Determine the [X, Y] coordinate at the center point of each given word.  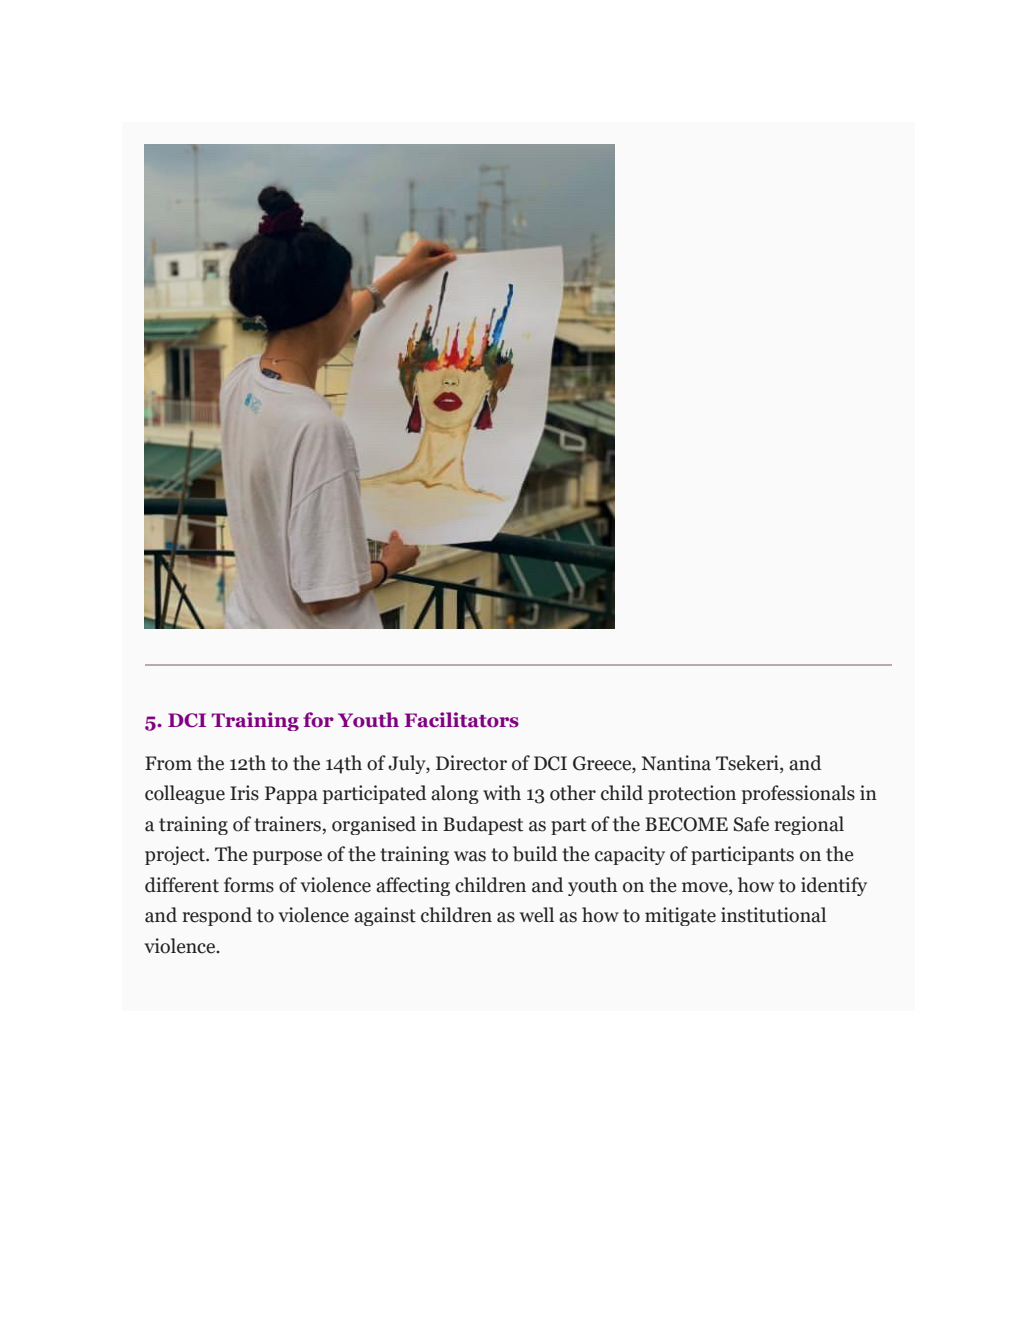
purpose [287, 858]
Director [471, 763]
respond [217, 916]
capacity [630, 855]
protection [692, 794]
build [535, 854]
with [502, 793]
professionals [798, 794]
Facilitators [461, 720]
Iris [244, 793]
